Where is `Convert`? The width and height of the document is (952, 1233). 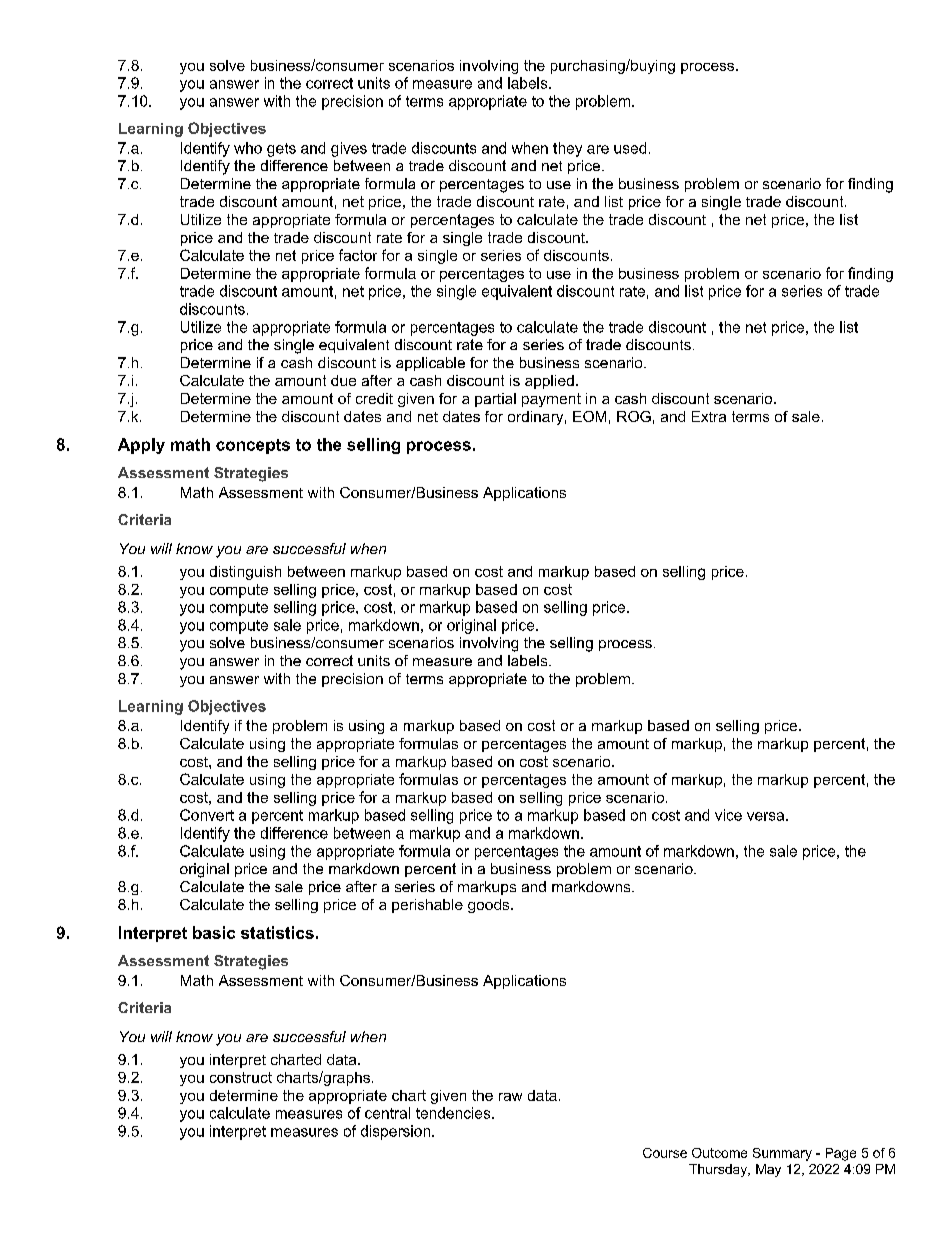
Convert is located at coordinates (207, 815).
